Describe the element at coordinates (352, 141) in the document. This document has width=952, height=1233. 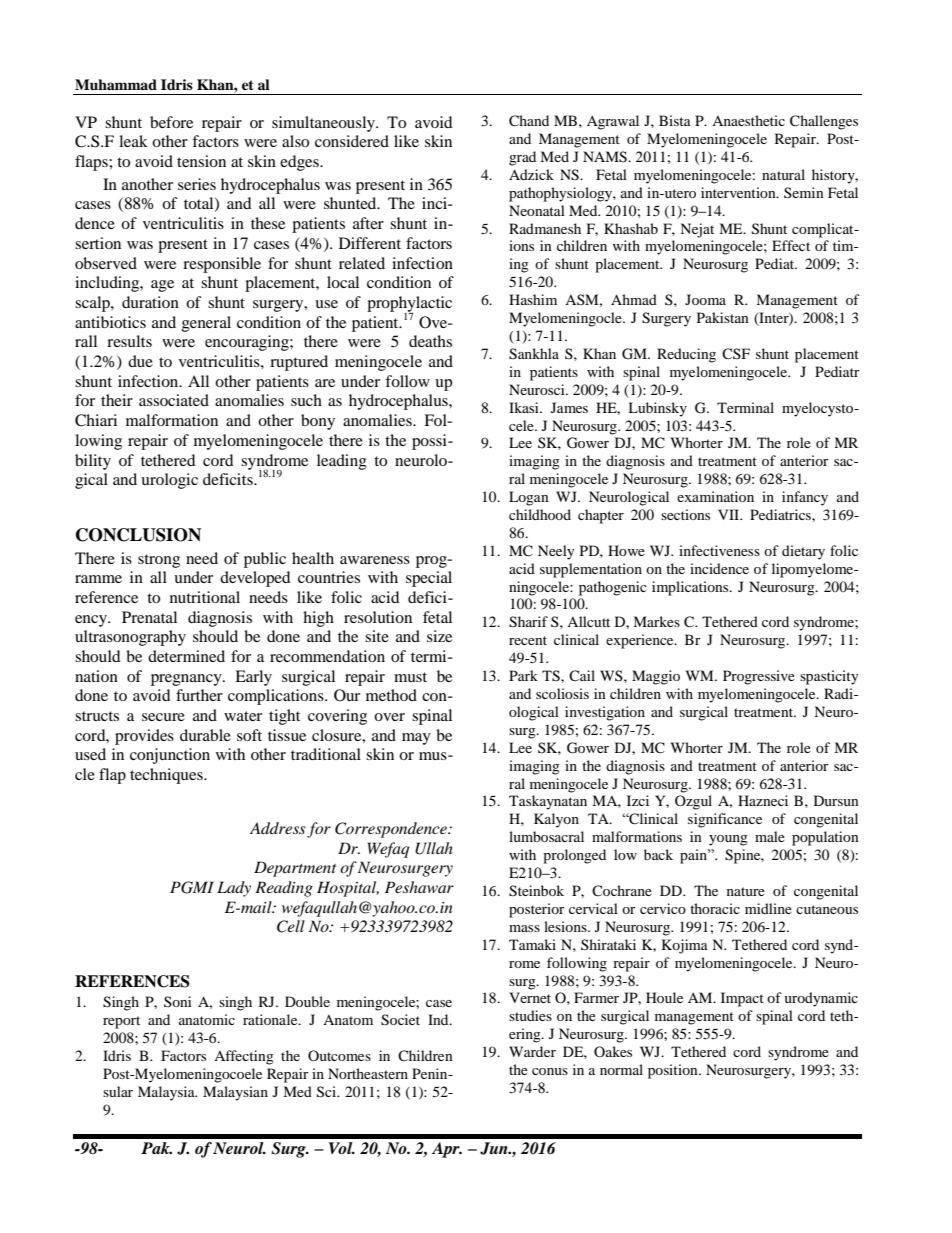
I see `considered` at that location.
